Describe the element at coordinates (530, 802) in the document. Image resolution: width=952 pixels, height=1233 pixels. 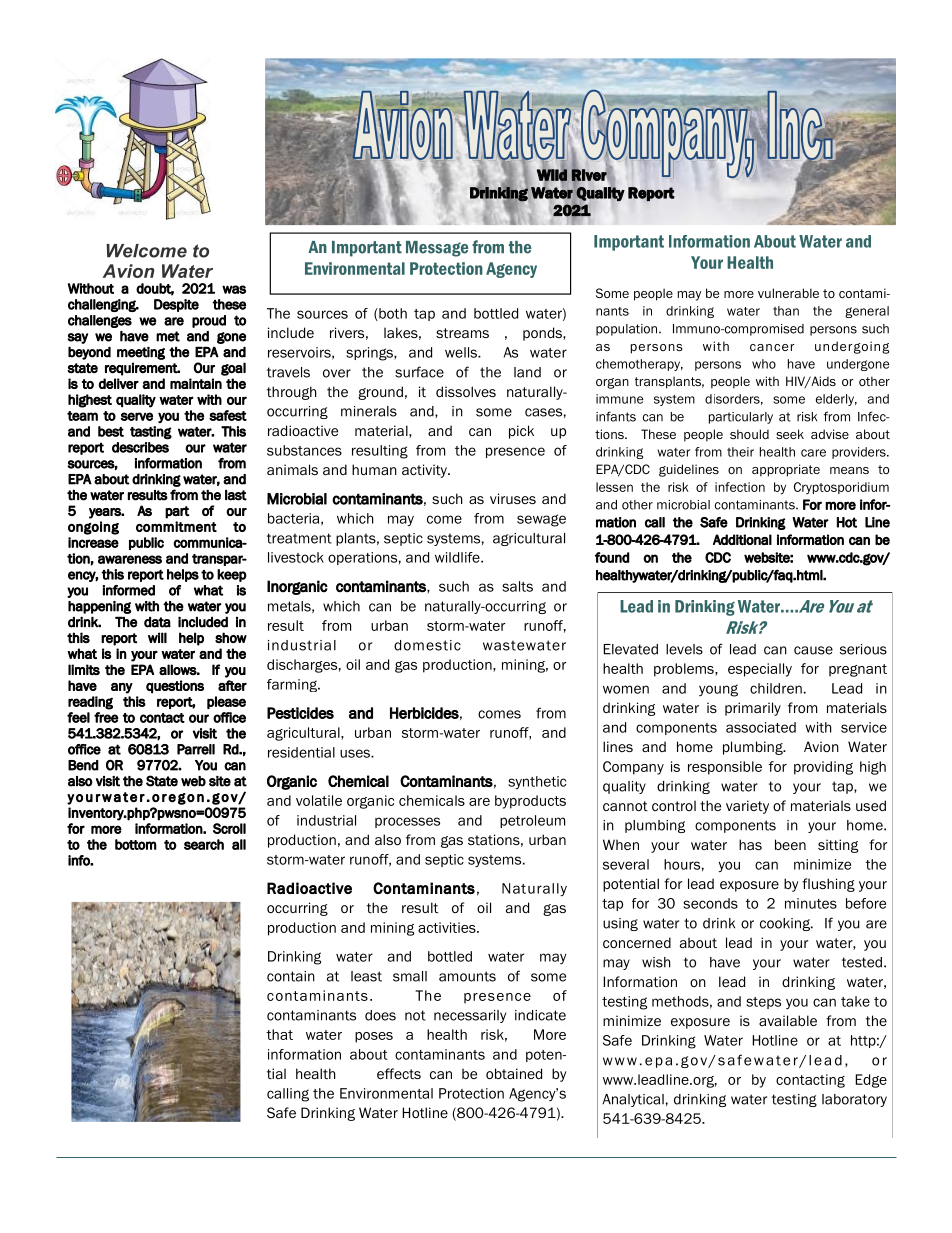
I see `byproducts` at that location.
